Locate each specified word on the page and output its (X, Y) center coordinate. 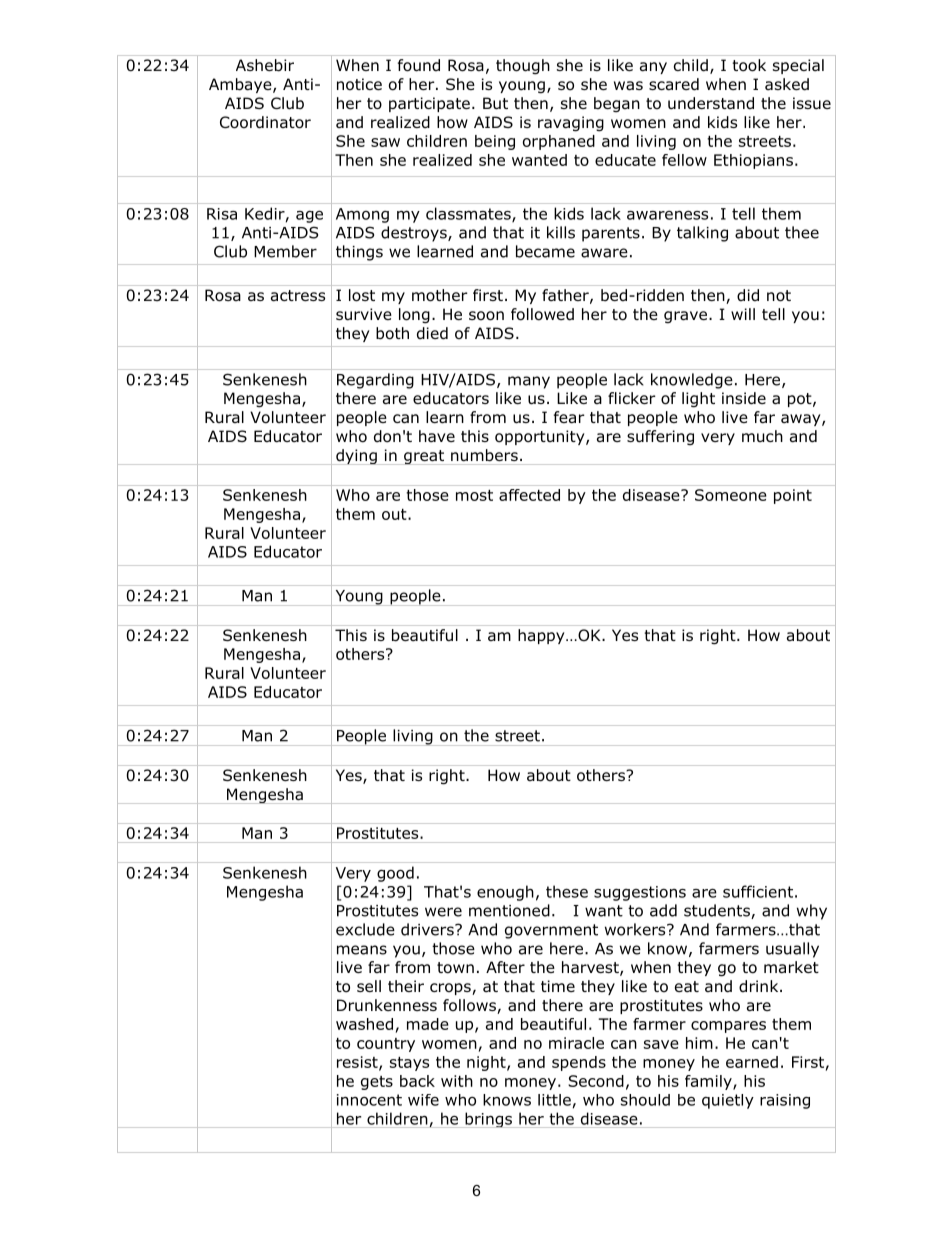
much (762, 436)
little (554, 1100)
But (495, 103)
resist (358, 1063)
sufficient (758, 891)
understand (711, 103)
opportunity (541, 437)
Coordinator (265, 122)
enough (505, 893)
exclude (365, 929)
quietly (728, 1101)
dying (356, 457)
